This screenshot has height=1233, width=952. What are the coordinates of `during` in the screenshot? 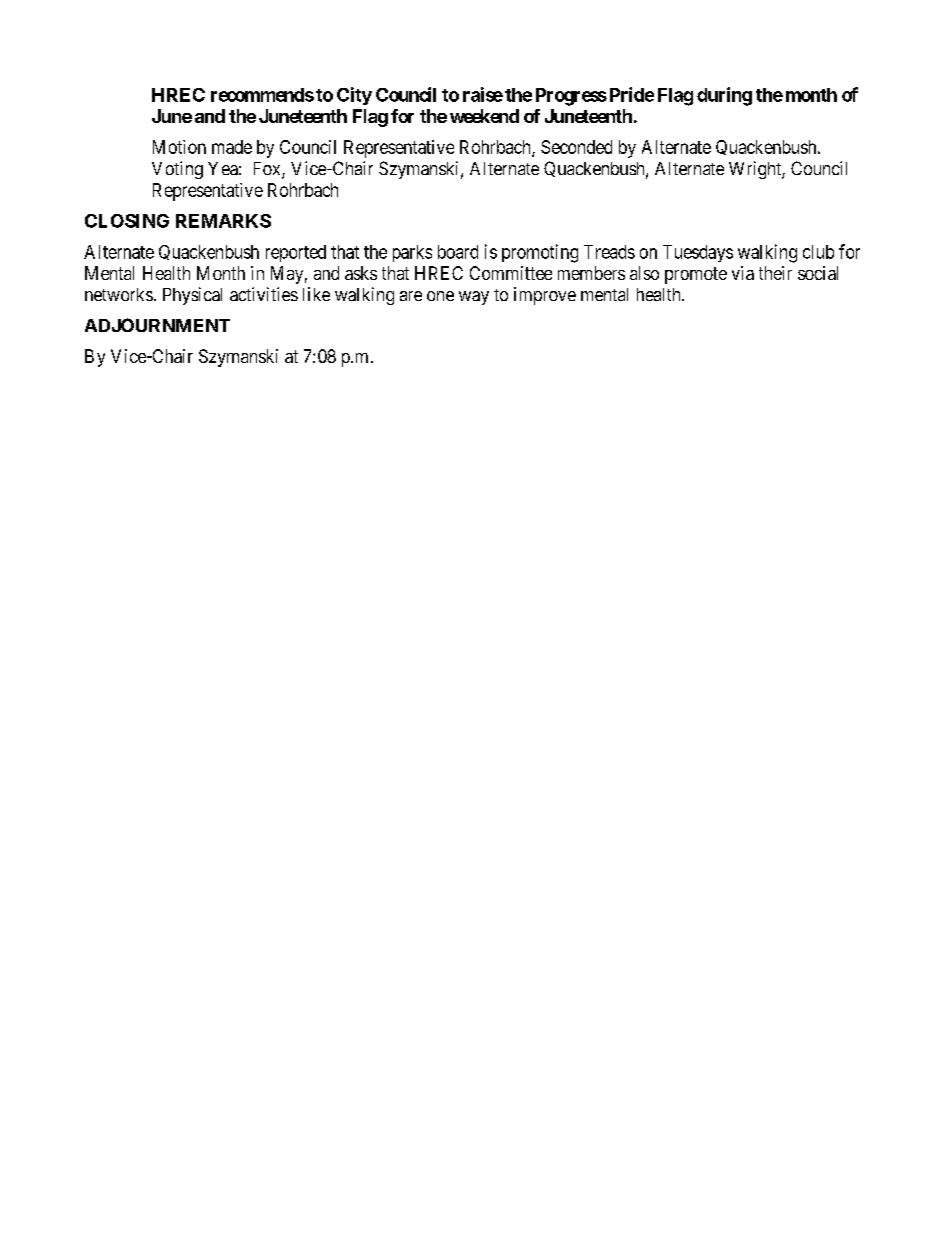 It's located at (724, 96).
